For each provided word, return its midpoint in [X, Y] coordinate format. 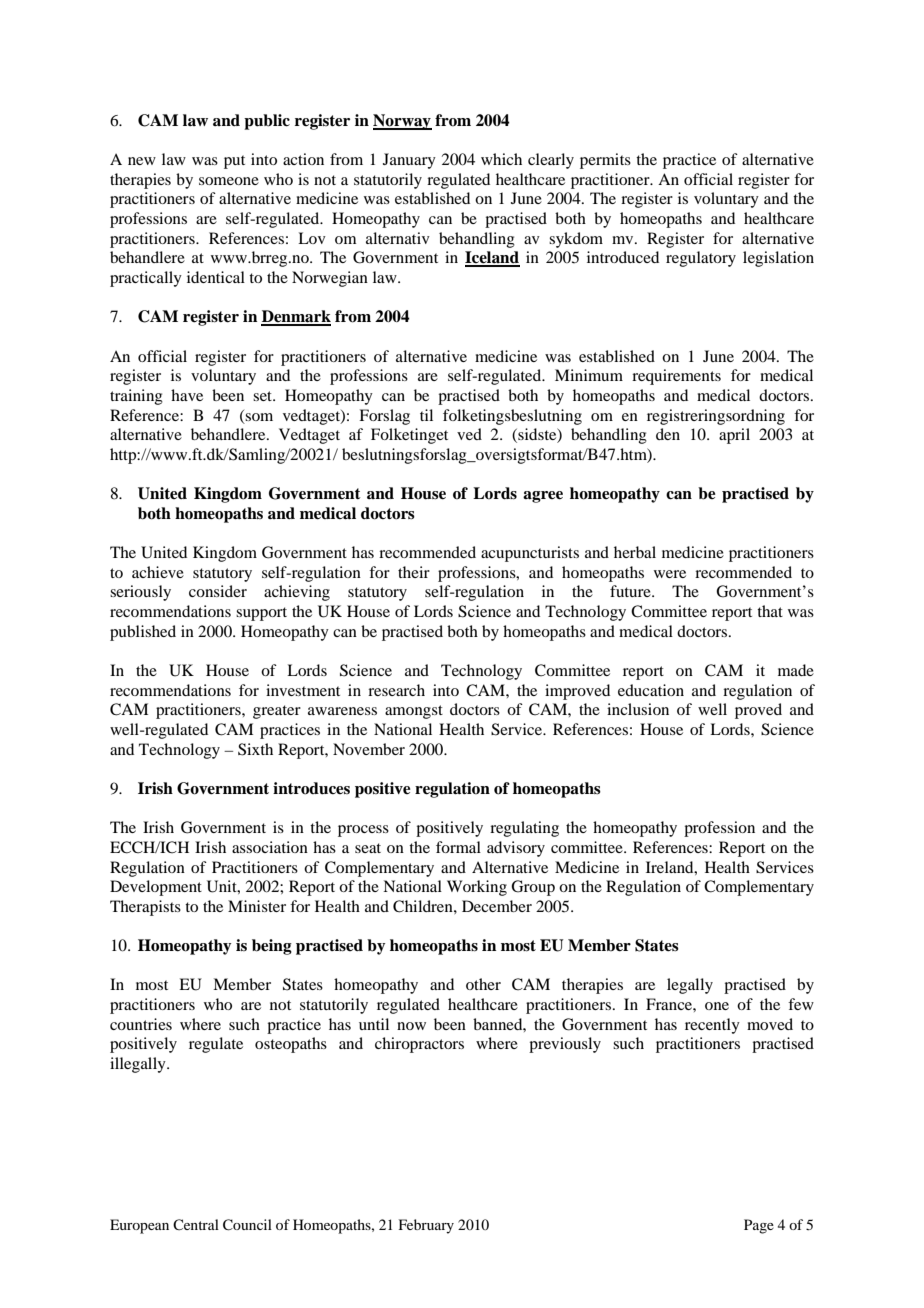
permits [605, 161]
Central [196, 1224]
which [501, 159]
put [234, 162]
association [270, 847]
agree [543, 497]
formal [458, 847]
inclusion [638, 709]
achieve [158, 572]
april [734, 436]
